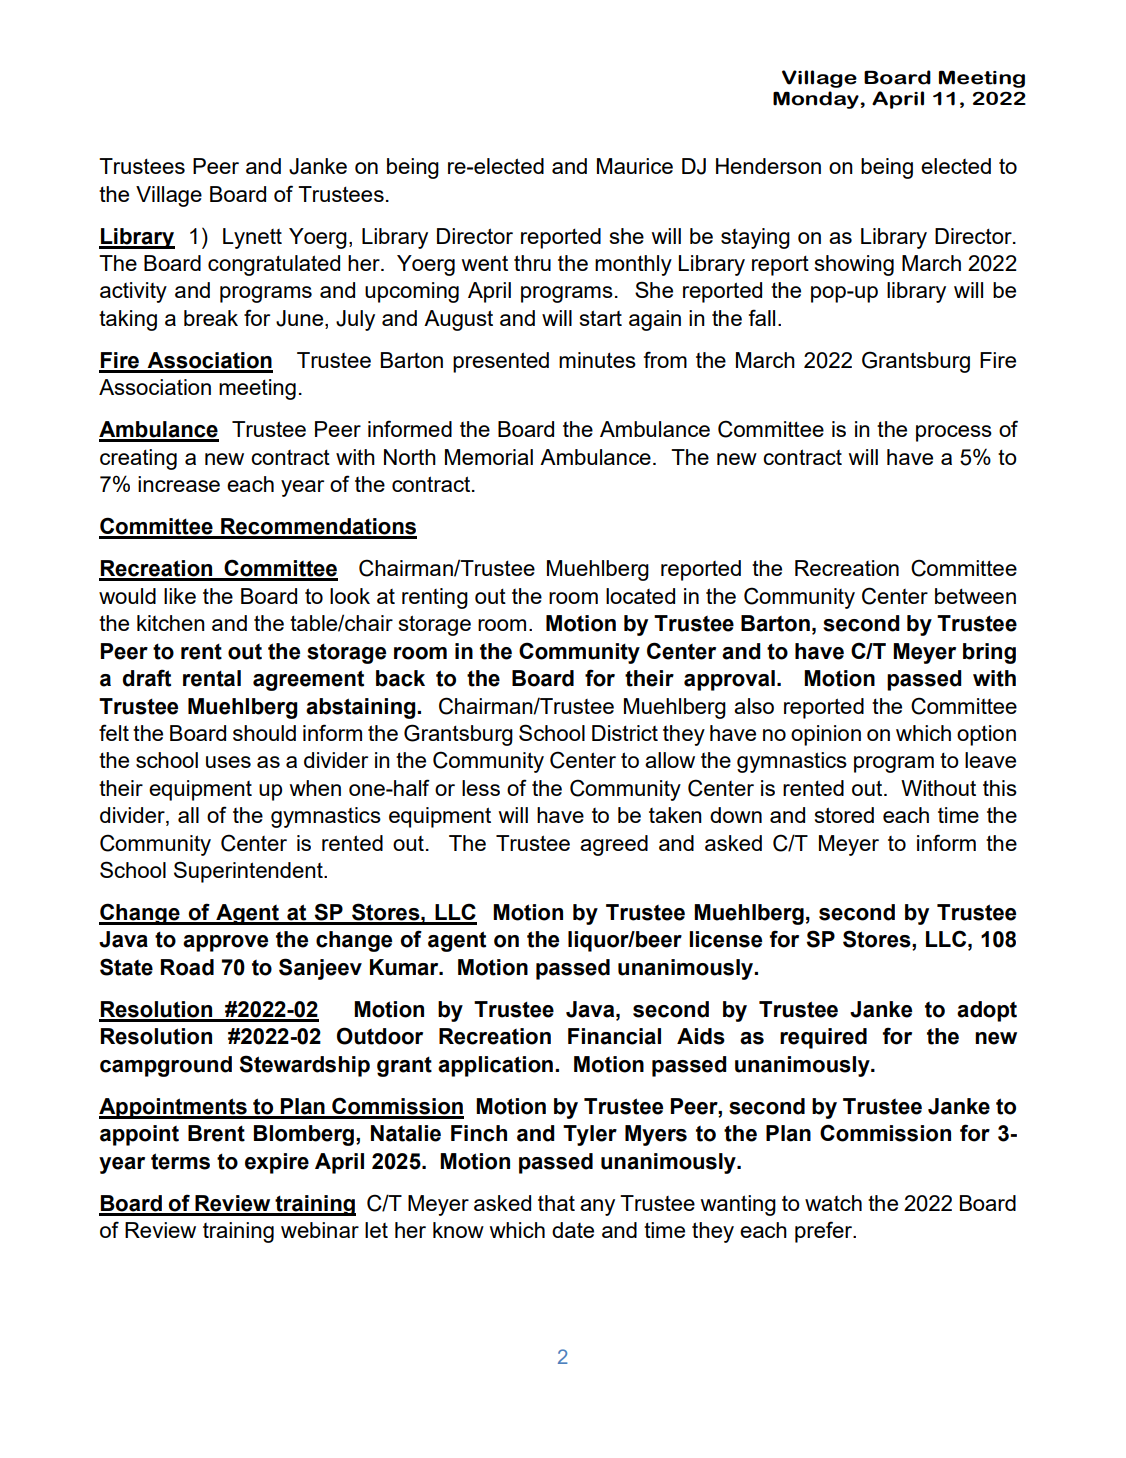 This image has height=1458, width=1126. Describe the element at coordinates (556, 1203) in the image. I see `that` at that location.
